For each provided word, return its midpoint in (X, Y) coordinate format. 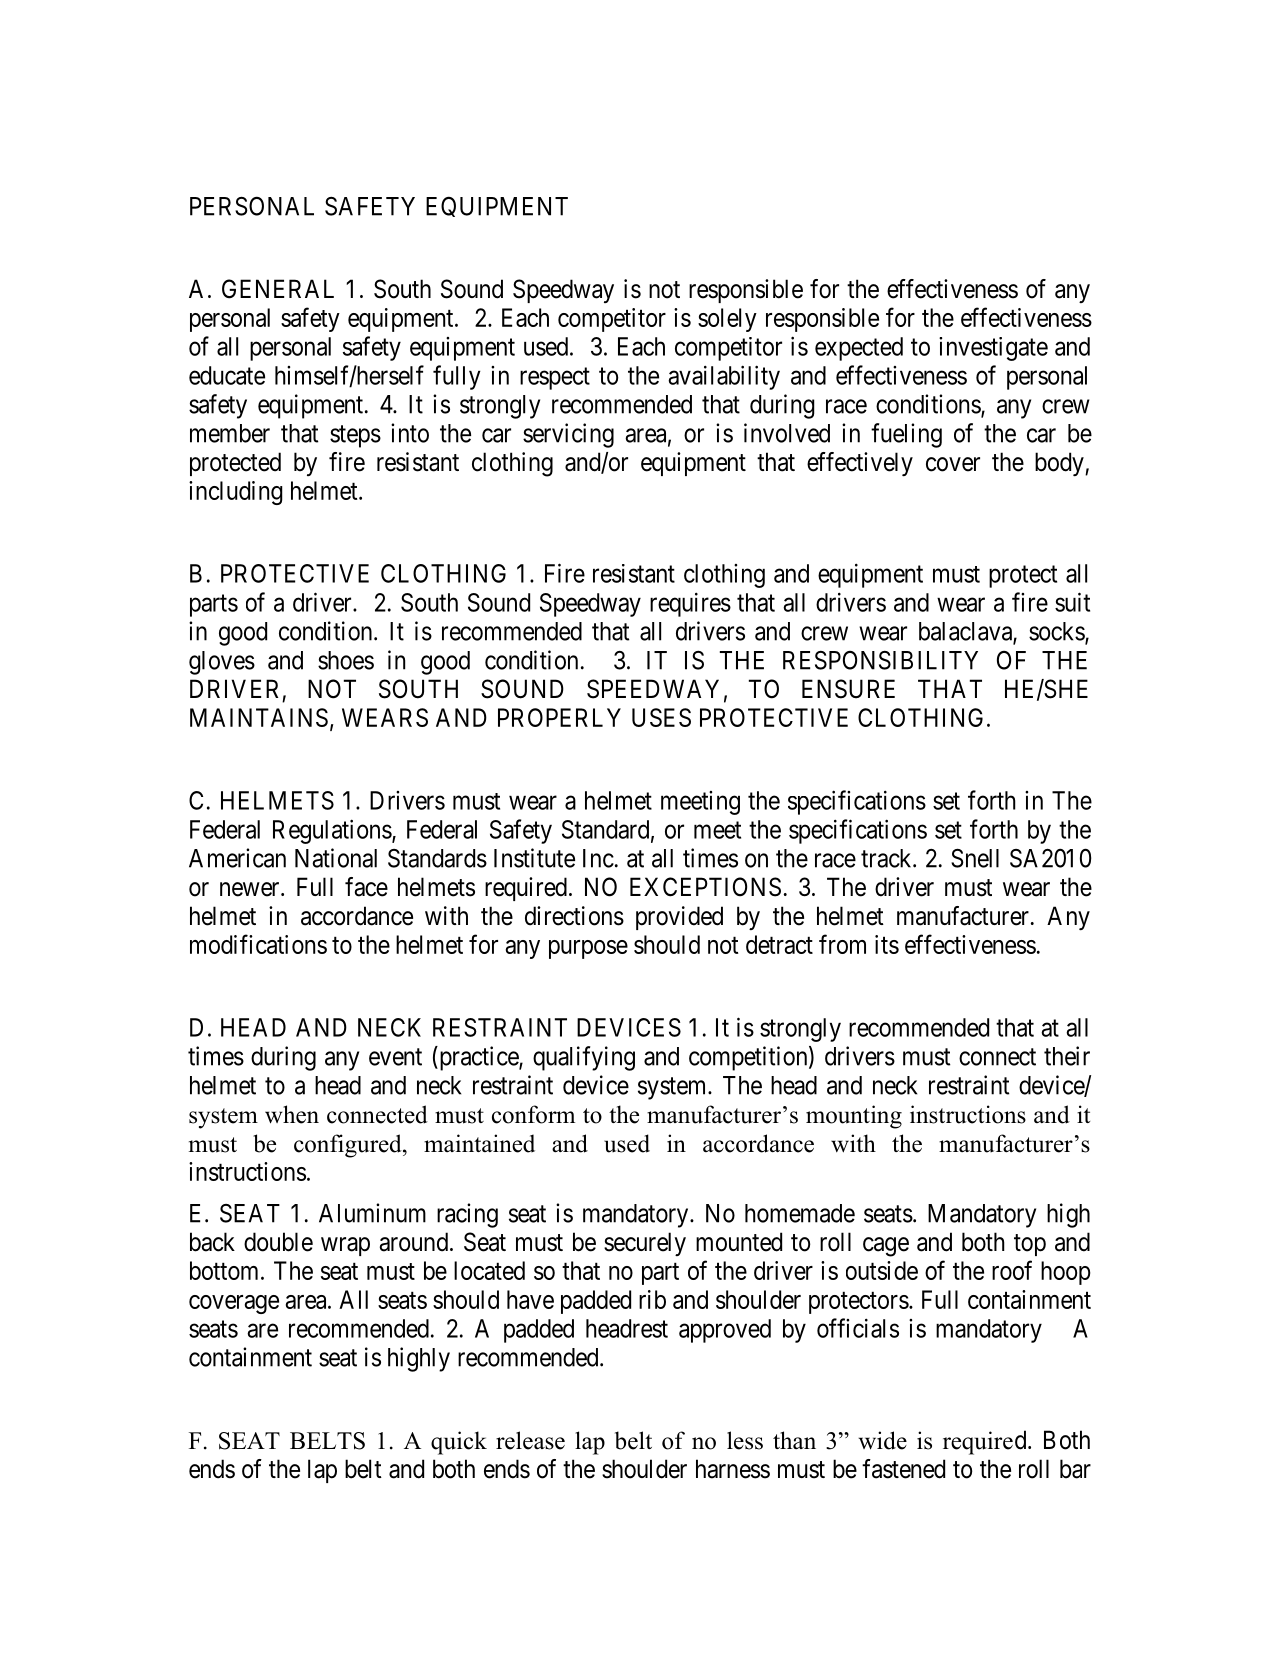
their (1067, 1056)
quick (459, 1443)
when (292, 1114)
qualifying (584, 1058)
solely (727, 320)
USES (661, 717)
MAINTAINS (259, 717)
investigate (993, 349)
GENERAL (278, 289)
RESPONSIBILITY (880, 660)
